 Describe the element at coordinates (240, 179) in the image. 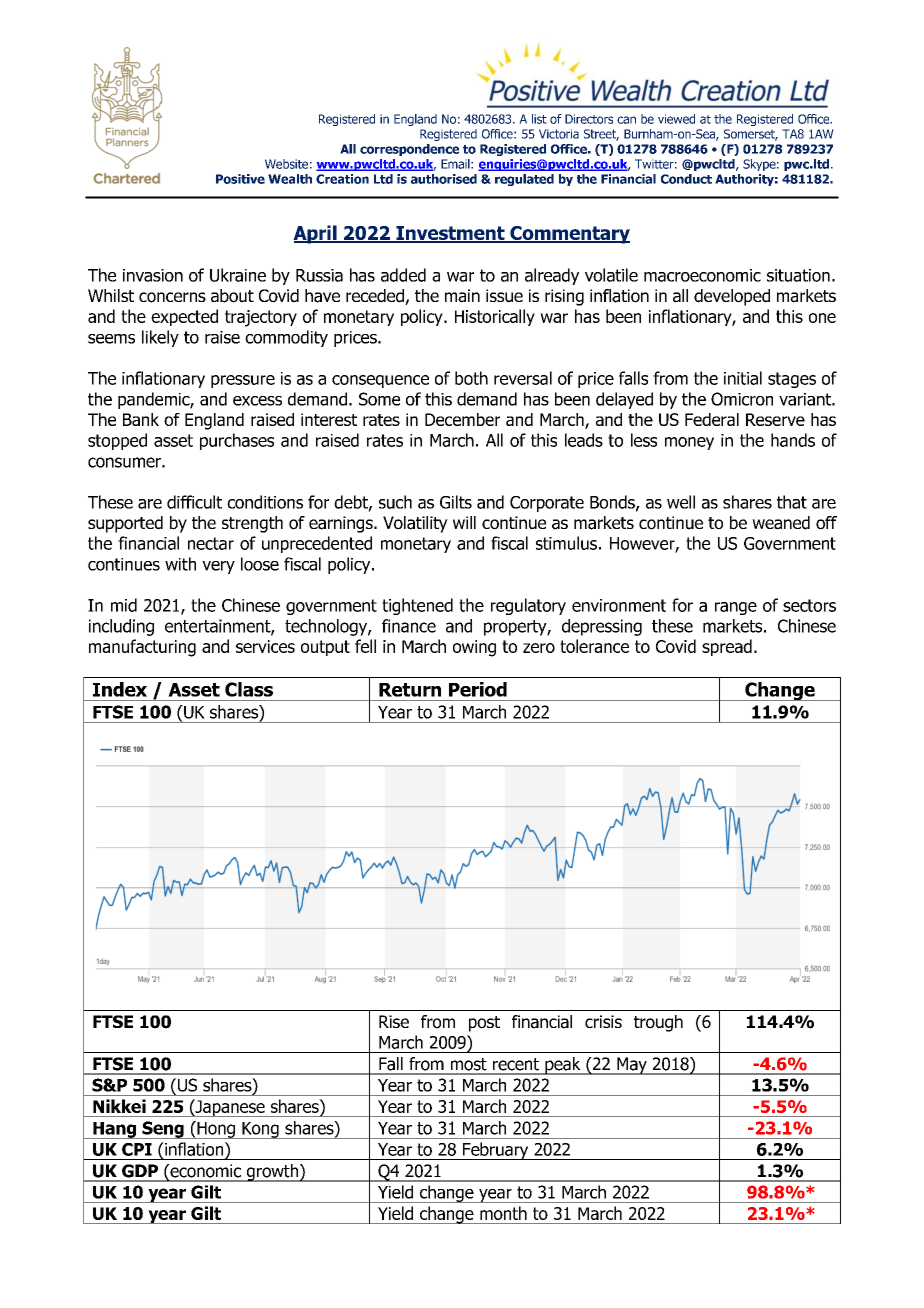

I see `Positive` at that location.
